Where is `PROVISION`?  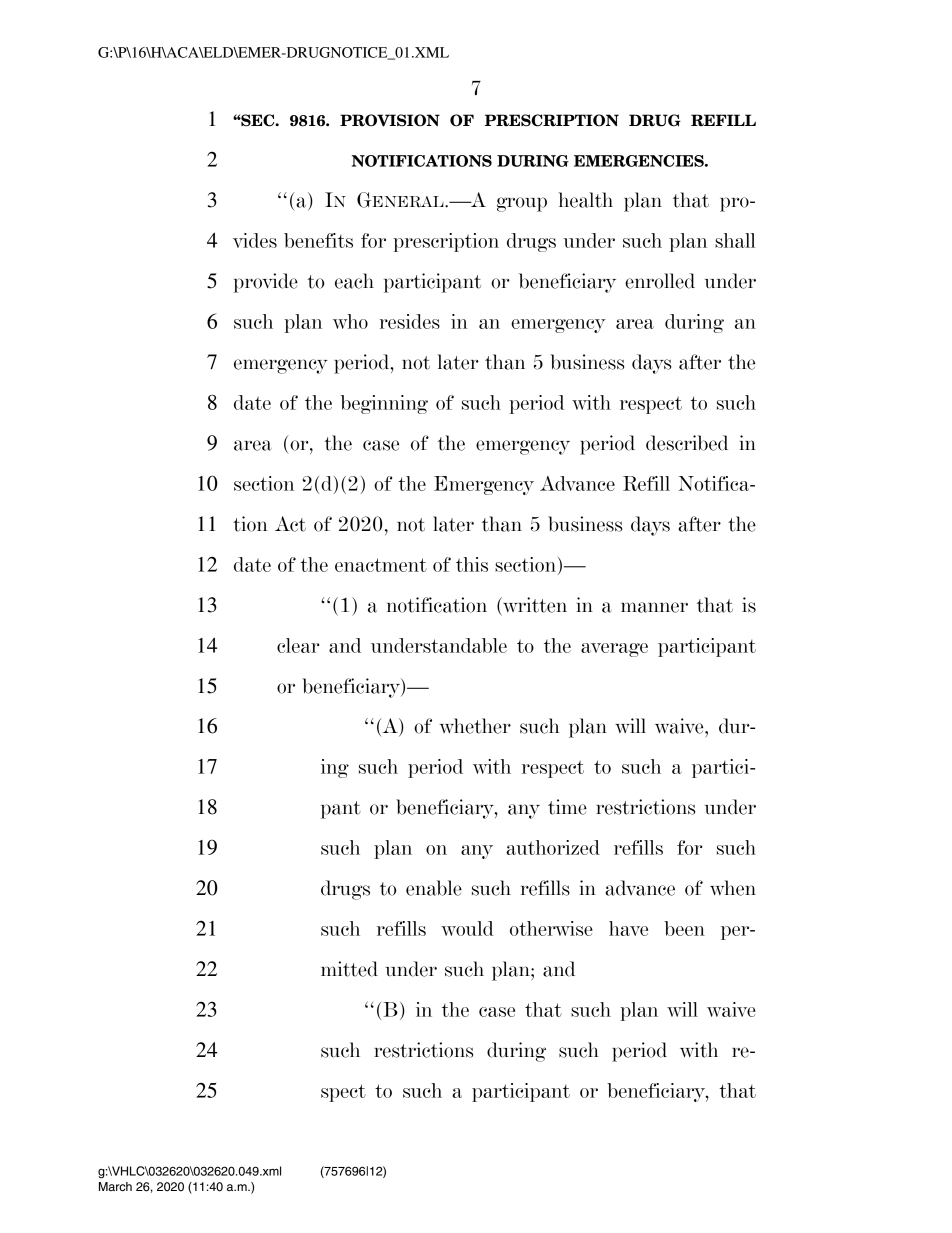 PROVISION is located at coordinates (390, 120).
